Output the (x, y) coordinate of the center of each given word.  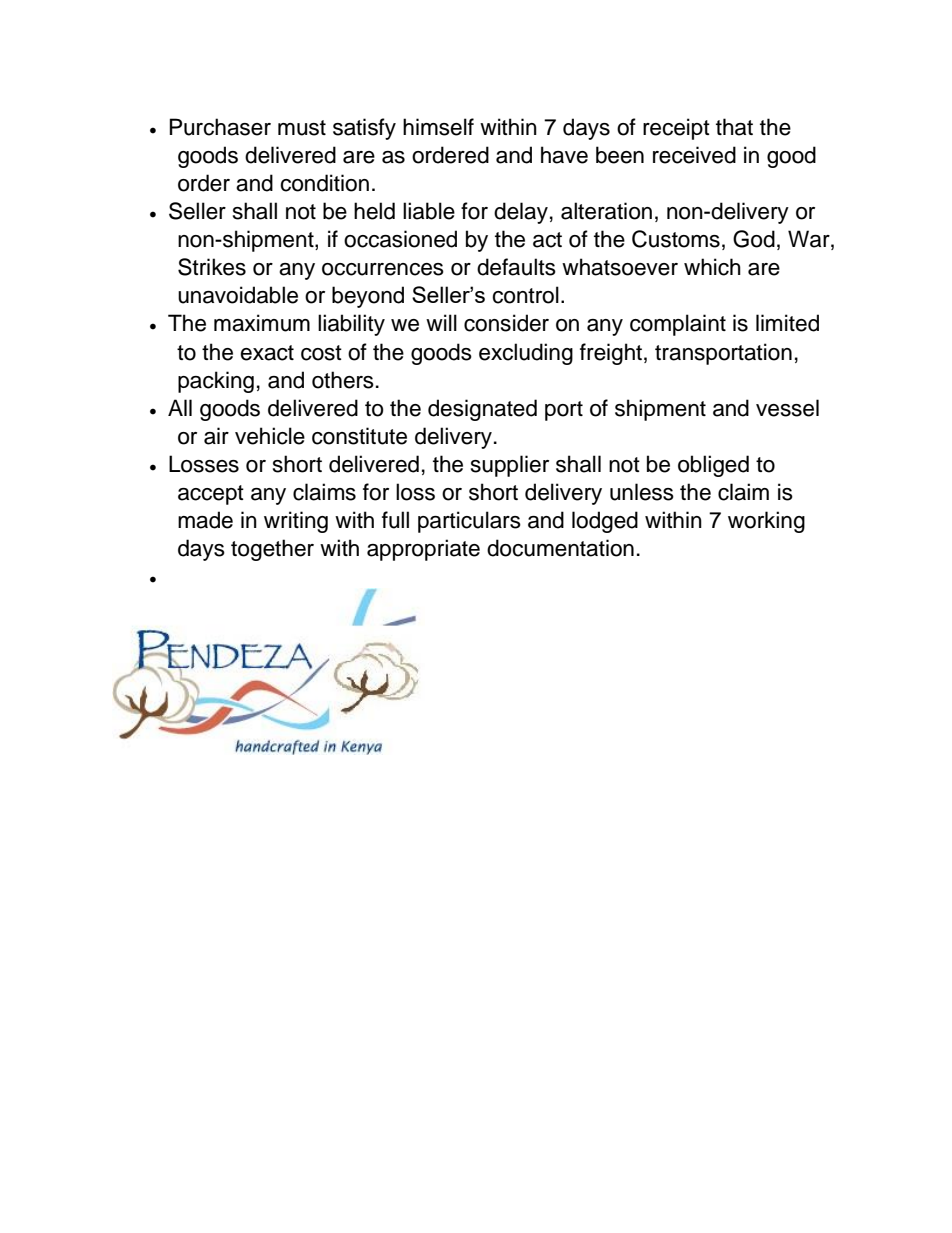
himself (438, 127)
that (734, 127)
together (272, 550)
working (766, 522)
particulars (469, 522)
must (302, 128)
